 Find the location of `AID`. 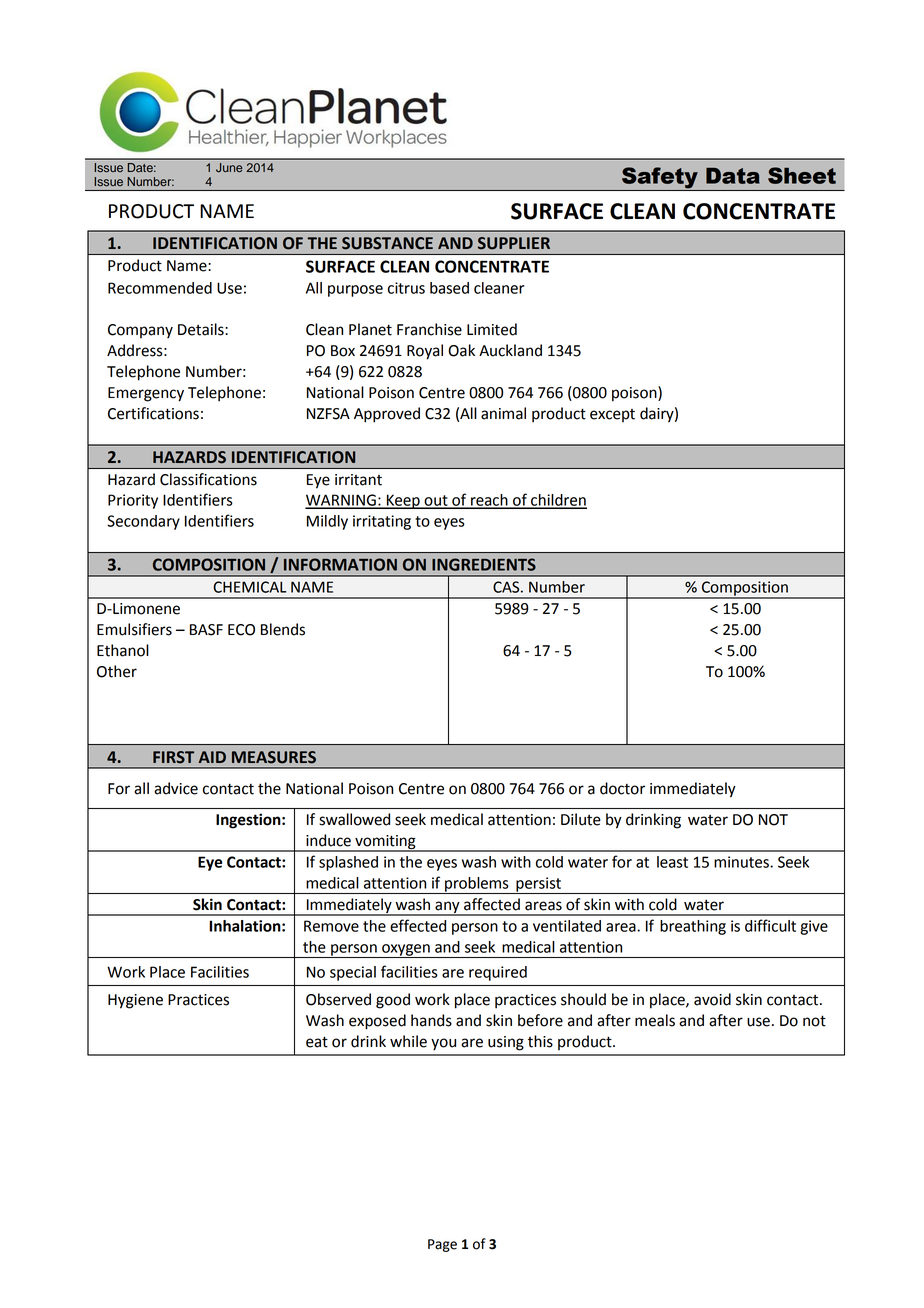

AID is located at coordinates (212, 757).
